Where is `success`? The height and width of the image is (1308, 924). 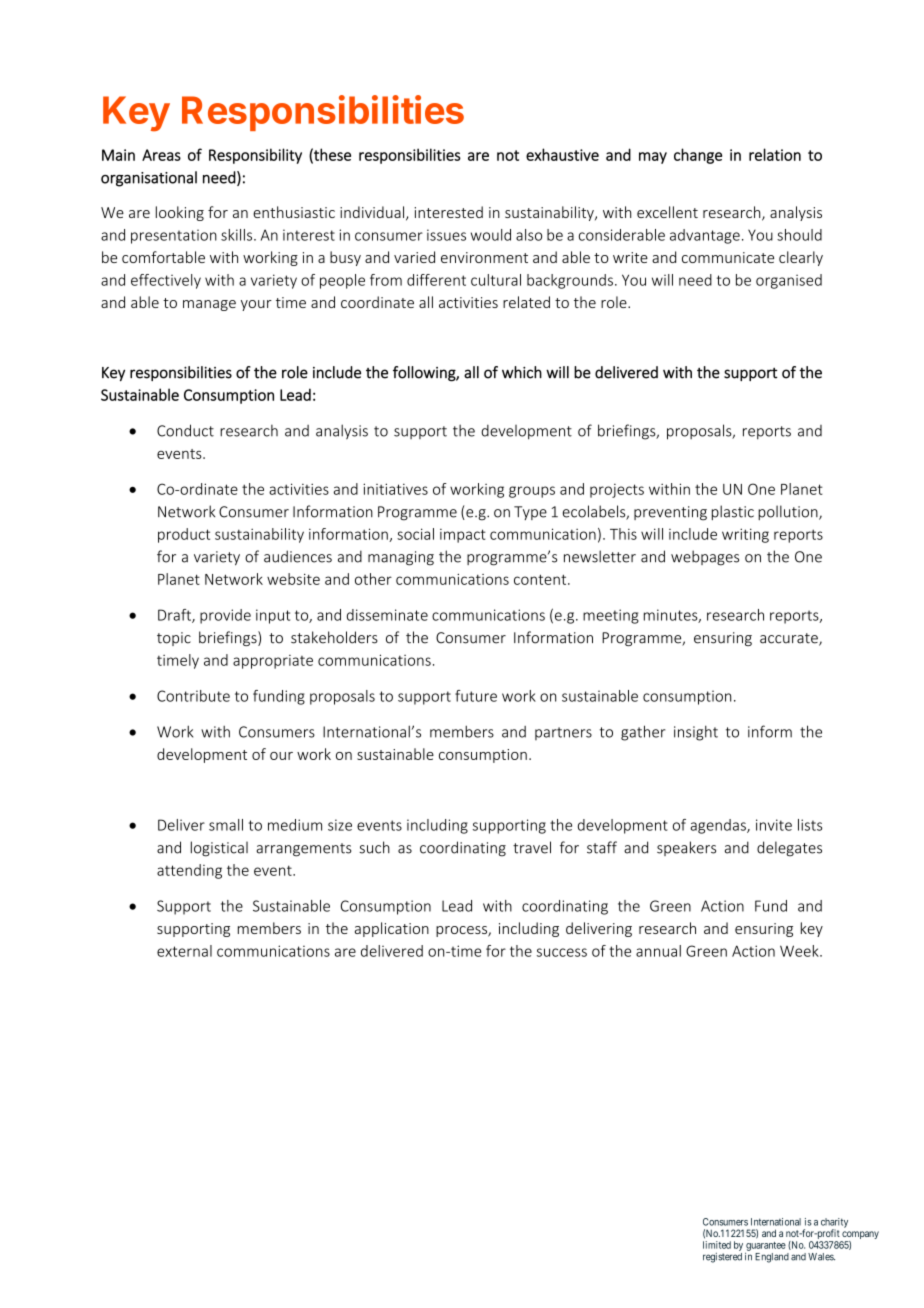 success is located at coordinates (562, 952).
